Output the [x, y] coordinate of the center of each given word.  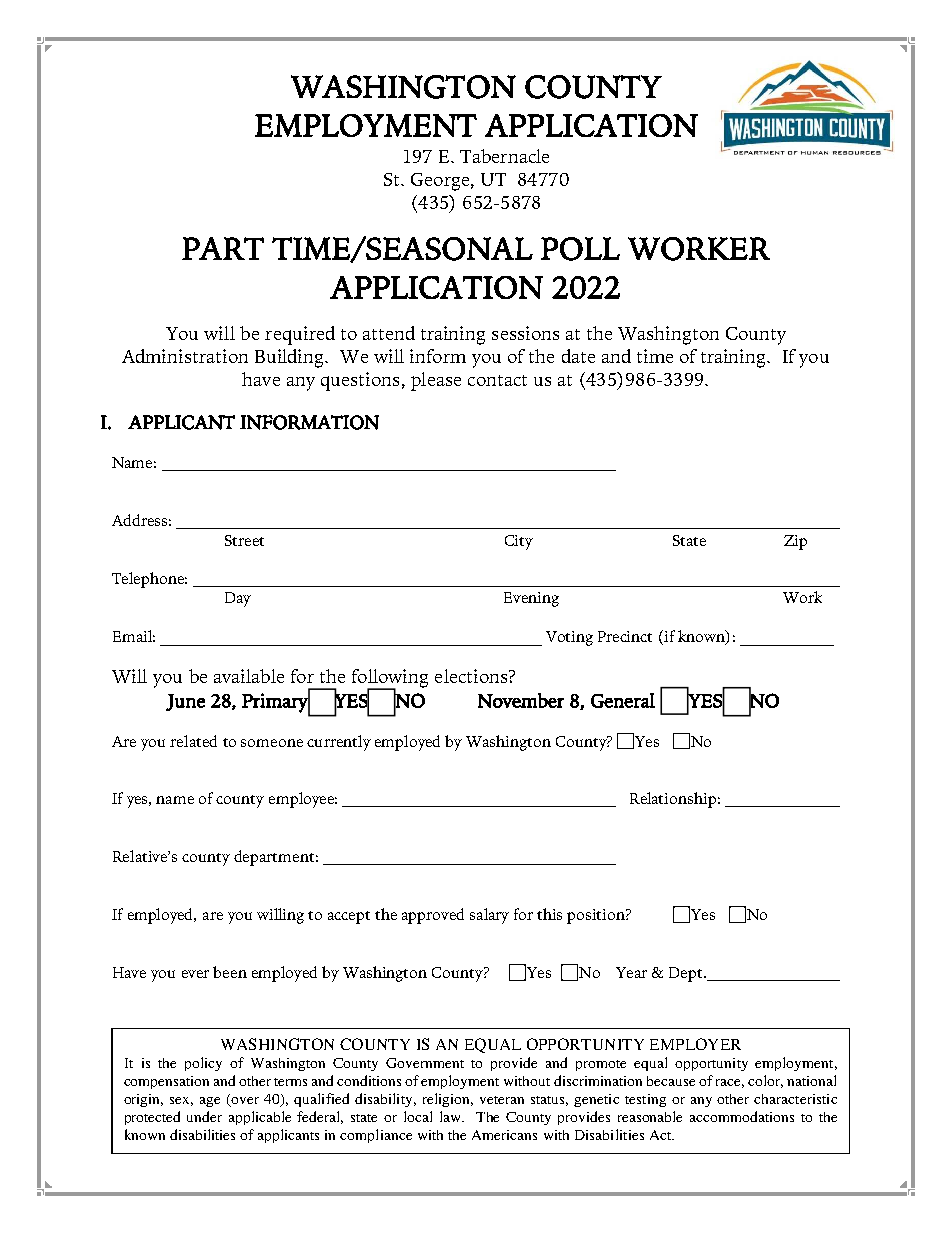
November [521, 700]
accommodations [742, 1116]
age [210, 1102]
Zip [795, 542]
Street [244, 540]
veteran [502, 1100]
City [519, 542]
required [300, 335]
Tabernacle [504, 156]
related [193, 741]
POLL [580, 249]
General [623, 700]
